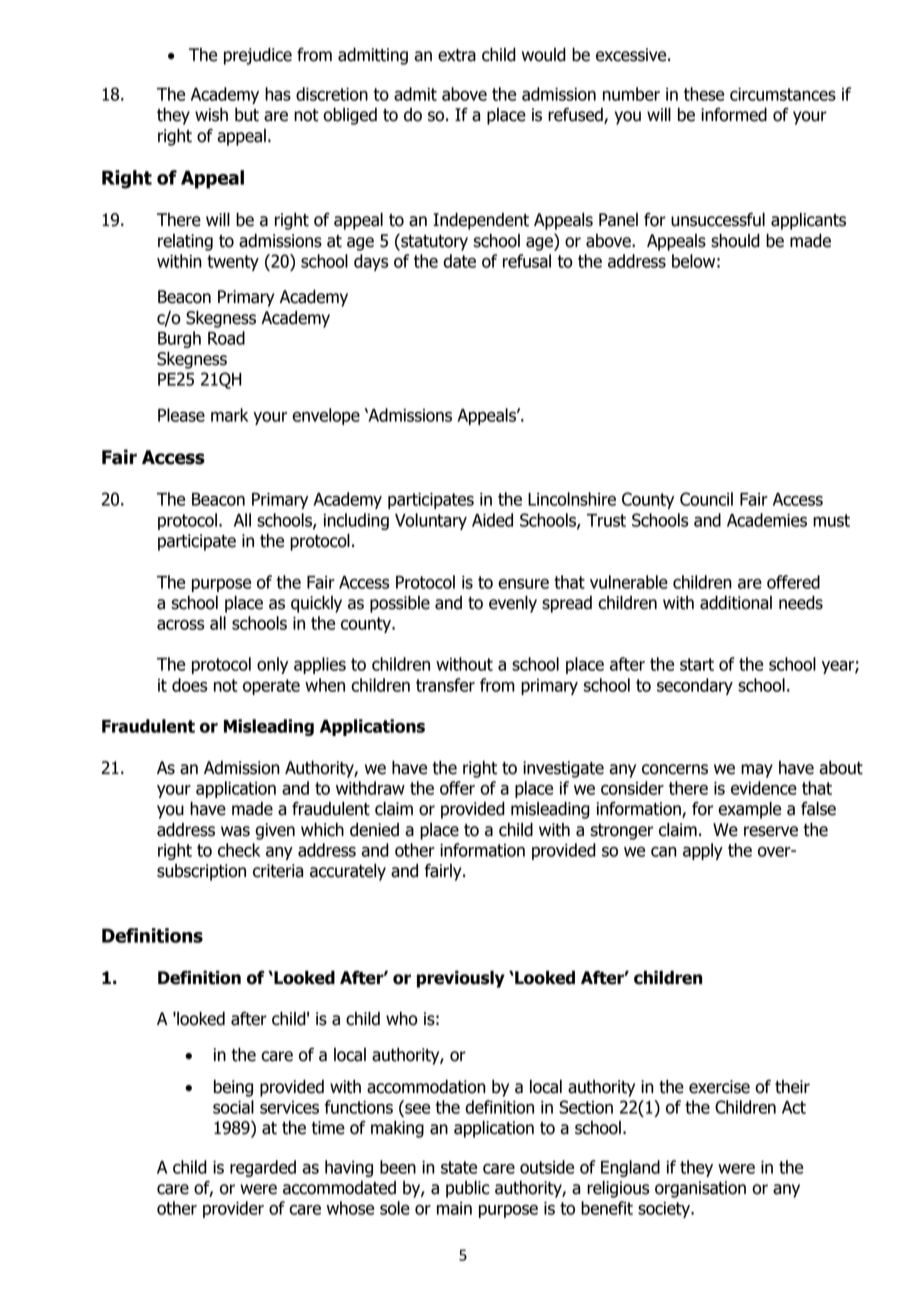 This screenshot has width=924, height=1308. Describe the element at coordinates (783, 94) in the screenshot. I see `circumstances` at that location.
